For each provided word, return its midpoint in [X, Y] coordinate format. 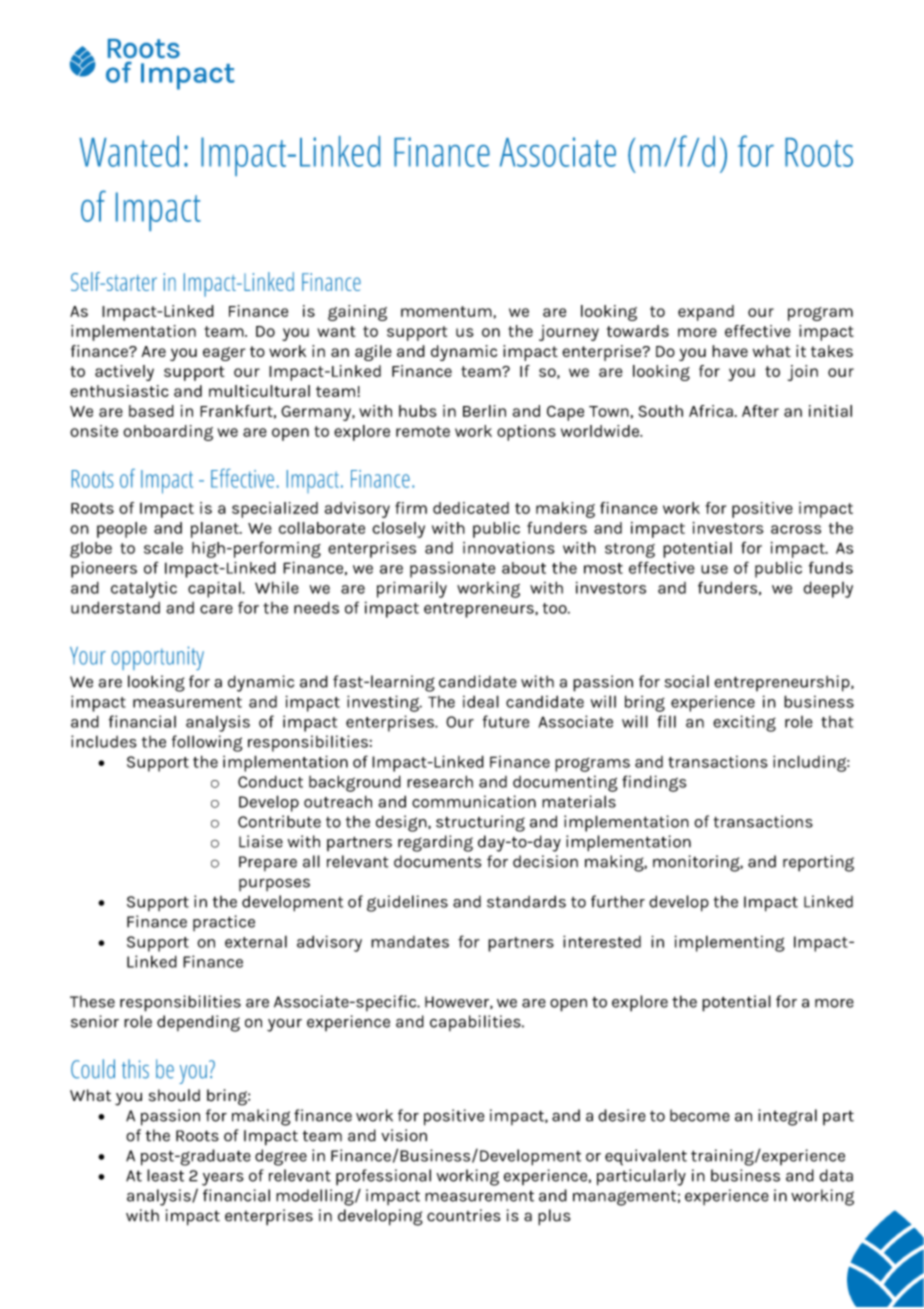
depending [198, 1023]
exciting [744, 723]
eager [224, 354]
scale [163, 548]
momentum [446, 311]
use [714, 569]
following [207, 743]
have [730, 351]
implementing [729, 943]
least [165, 1175]
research [440, 781]
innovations [509, 548]
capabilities [476, 1023]
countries [463, 1215]
